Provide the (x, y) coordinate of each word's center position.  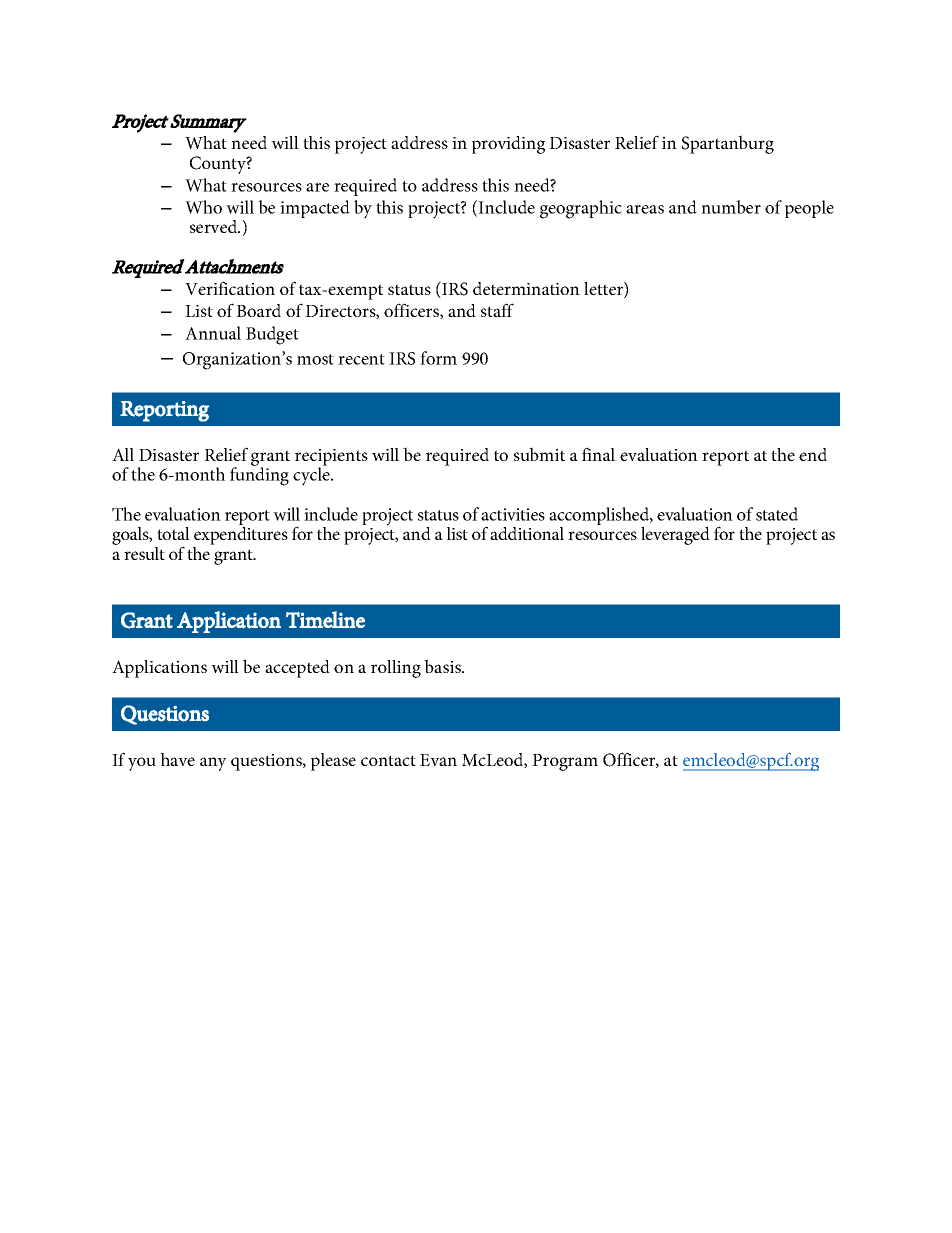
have (178, 759)
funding (259, 475)
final (598, 454)
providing (508, 145)
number (731, 207)
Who (203, 207)
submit (539, 454)
